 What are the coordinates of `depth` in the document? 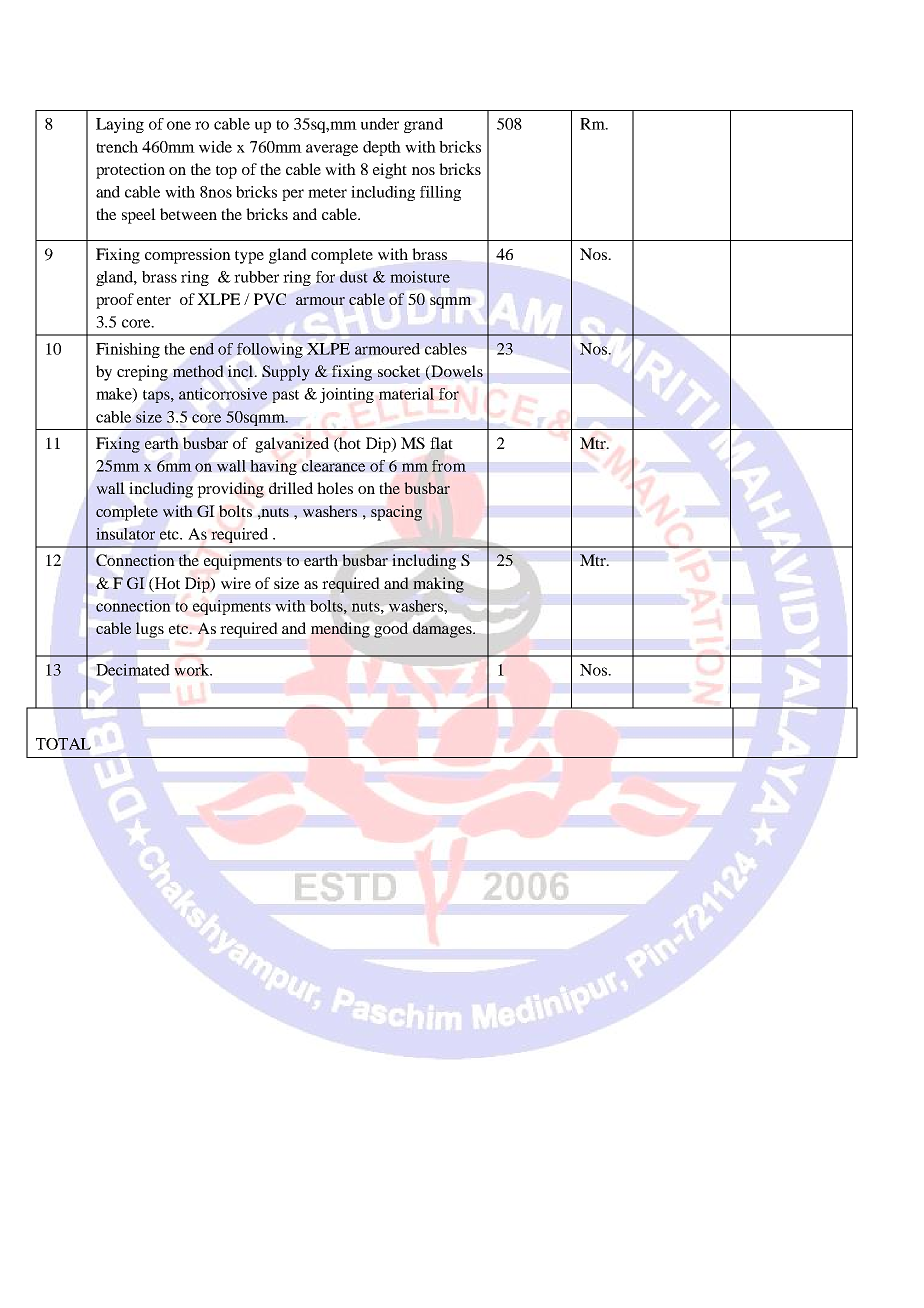 It's located at (382, 148).
